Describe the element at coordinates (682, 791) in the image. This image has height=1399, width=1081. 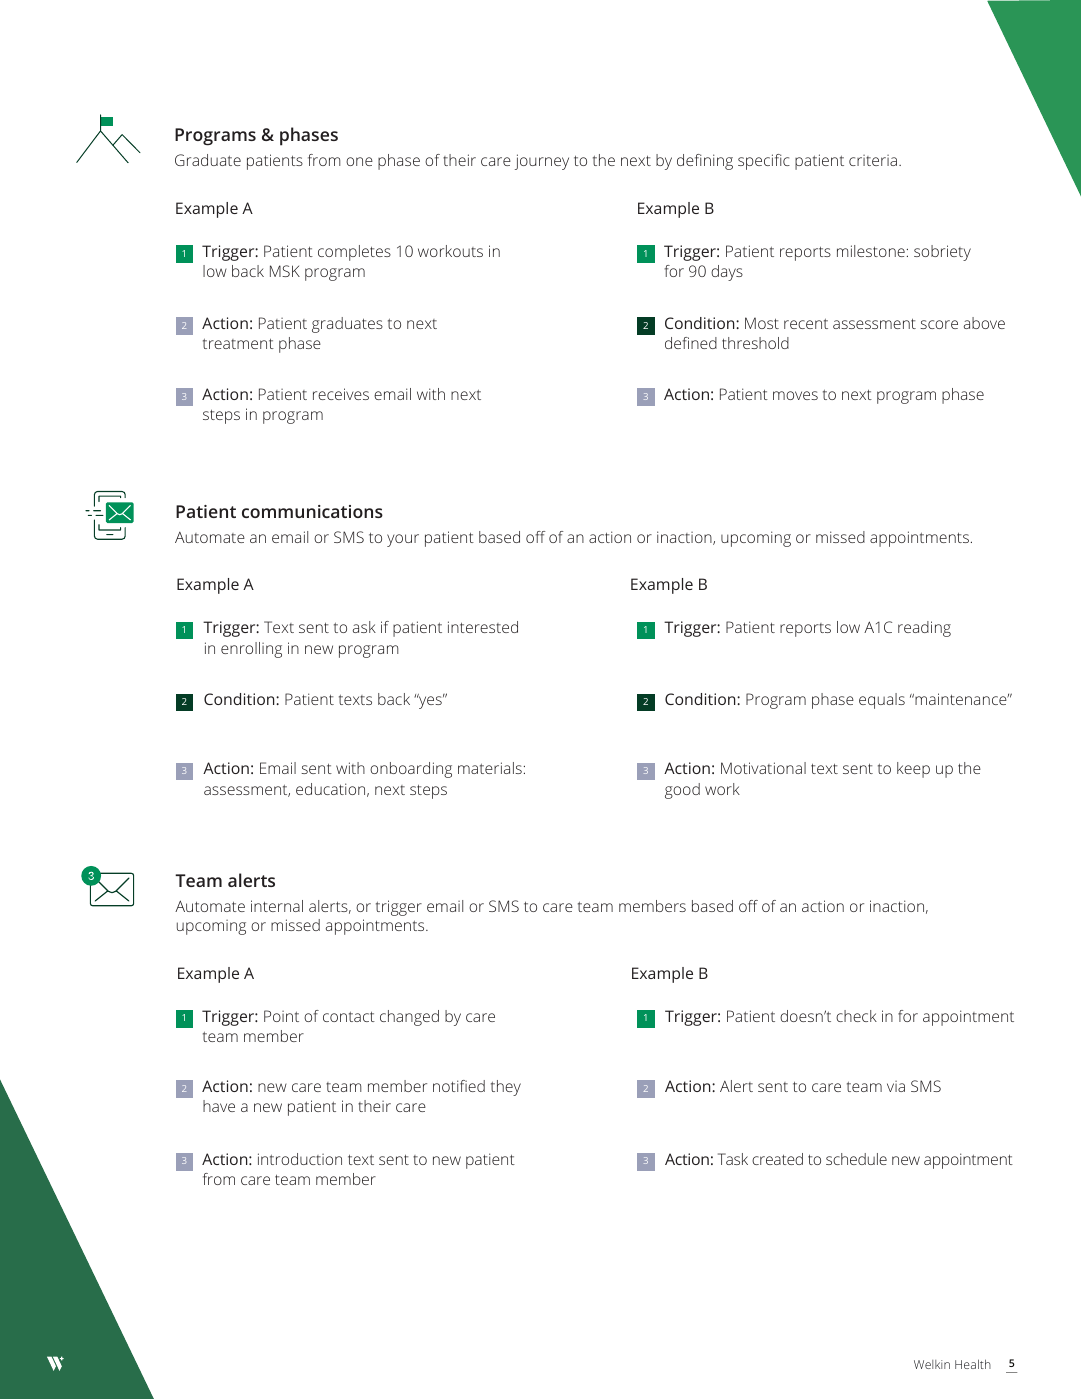
I see `good` at that location.
